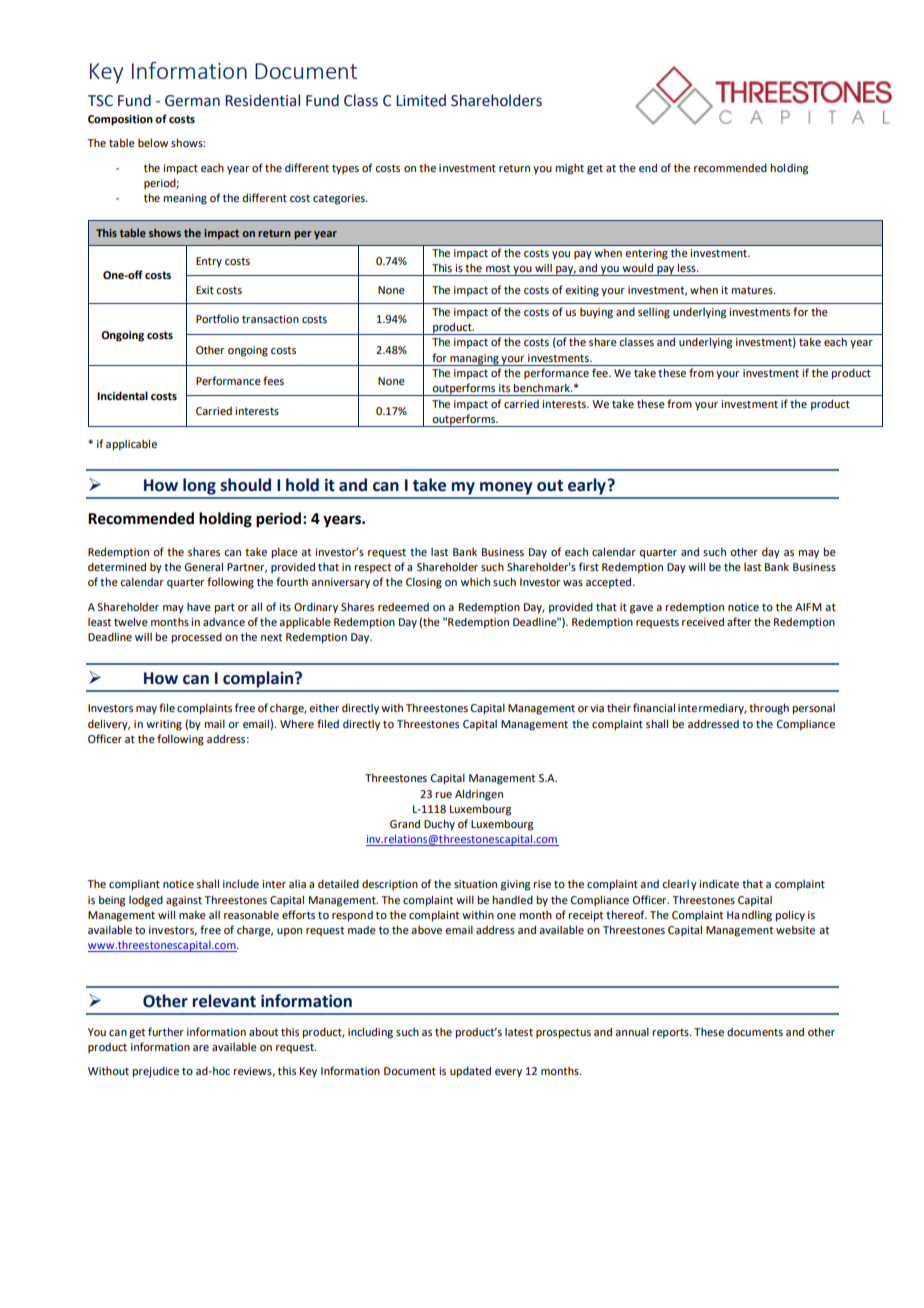  I want to click on below, so click(153, 142).
